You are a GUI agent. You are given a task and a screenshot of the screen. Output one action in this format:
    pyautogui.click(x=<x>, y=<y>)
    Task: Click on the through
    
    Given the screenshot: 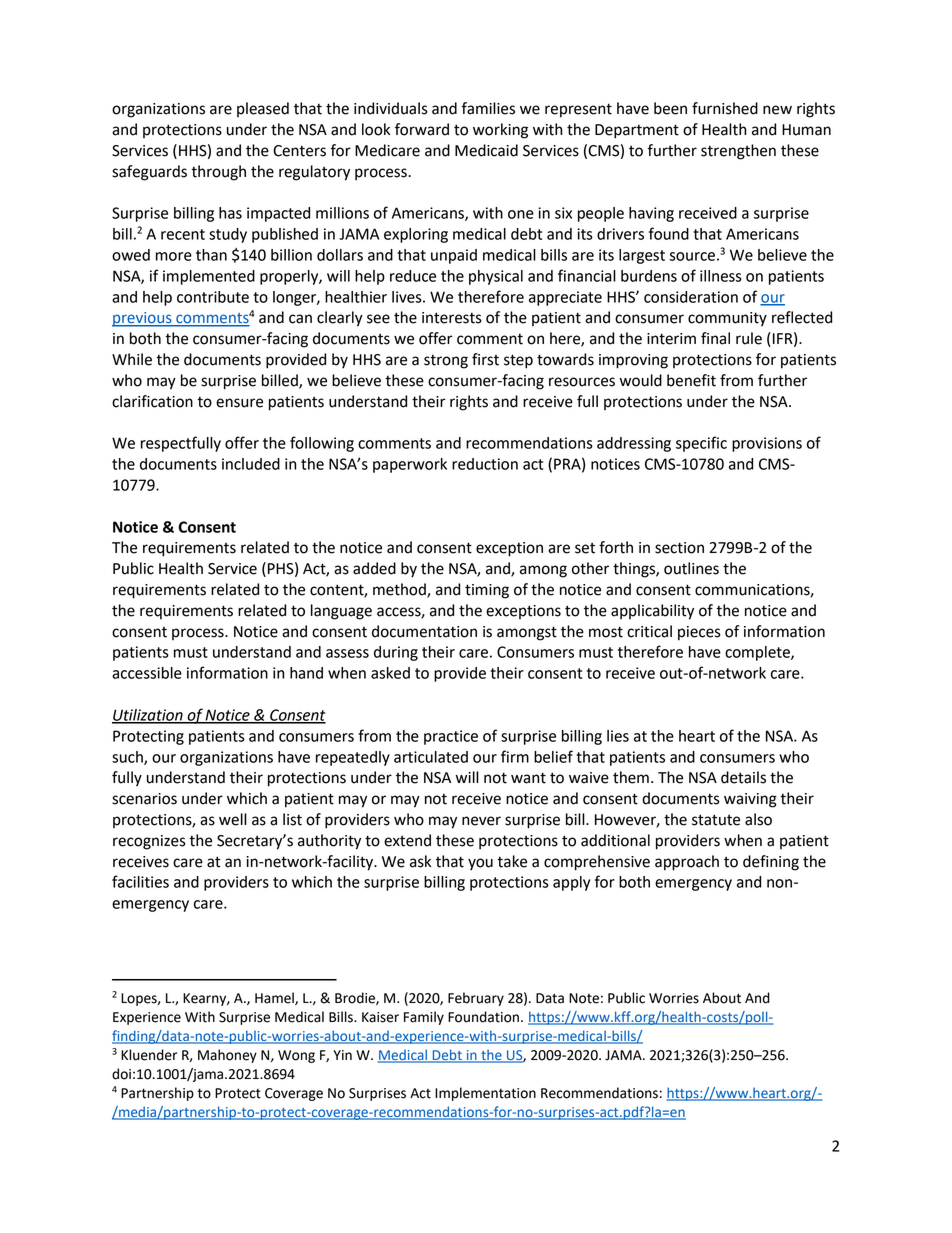 What is the action you would take?
    pyautogui.click(x=218, y=173)
